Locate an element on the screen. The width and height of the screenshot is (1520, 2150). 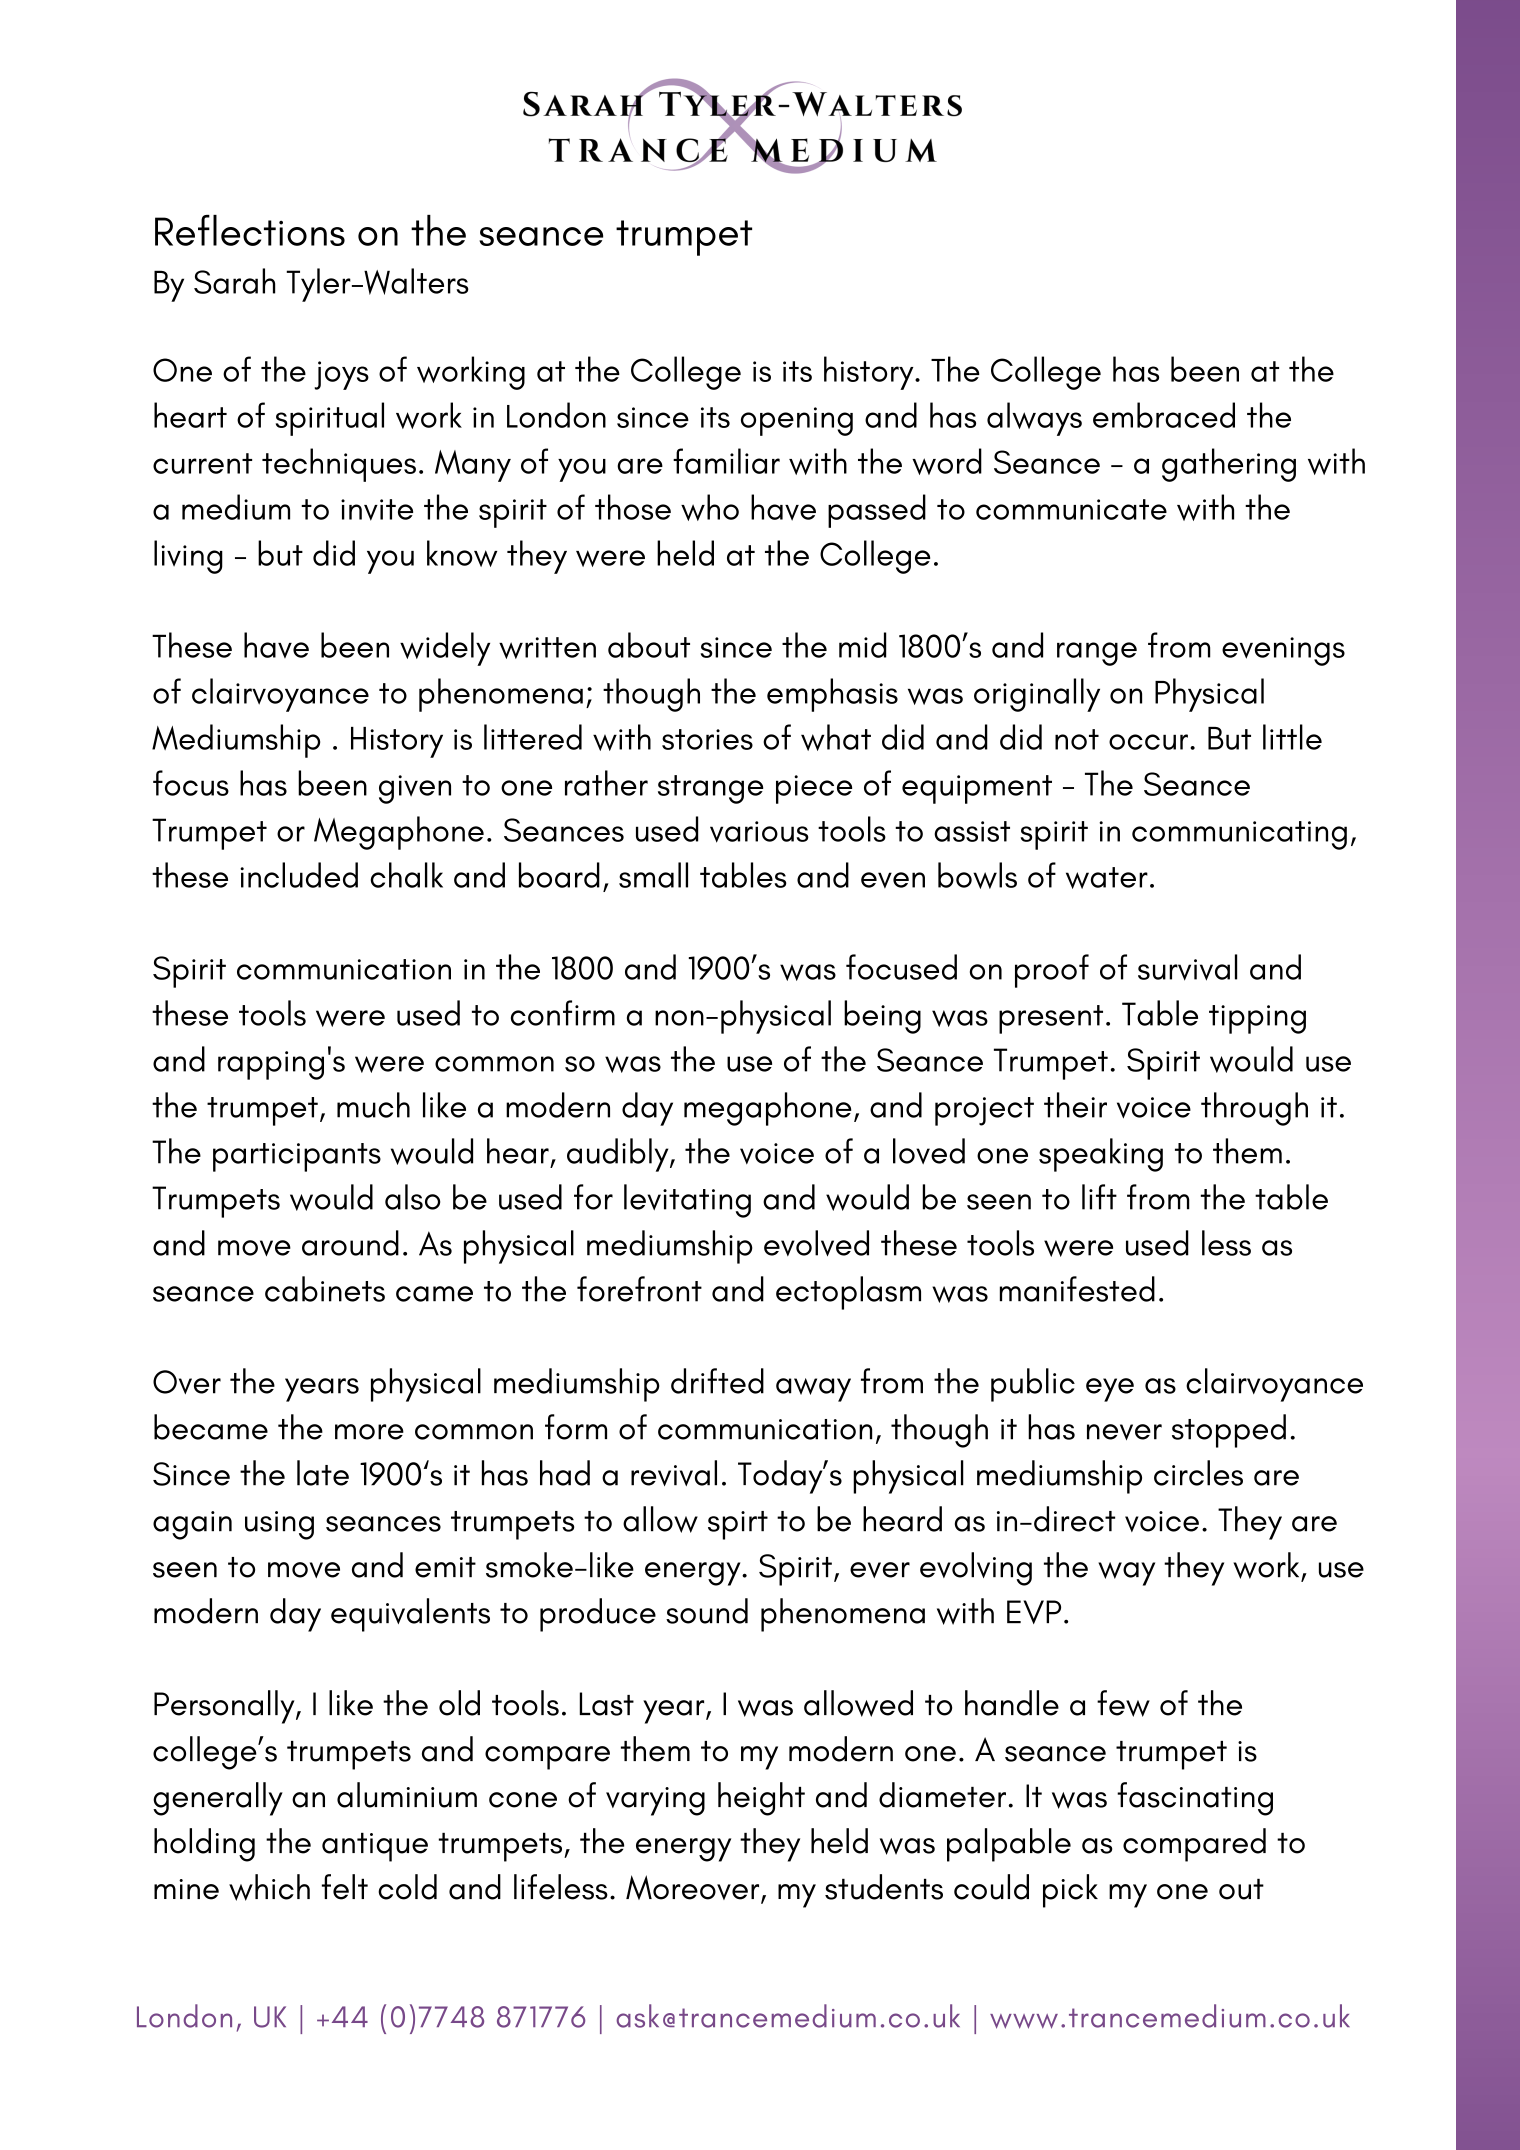
lift is located at coordinates (1099, 1197).
